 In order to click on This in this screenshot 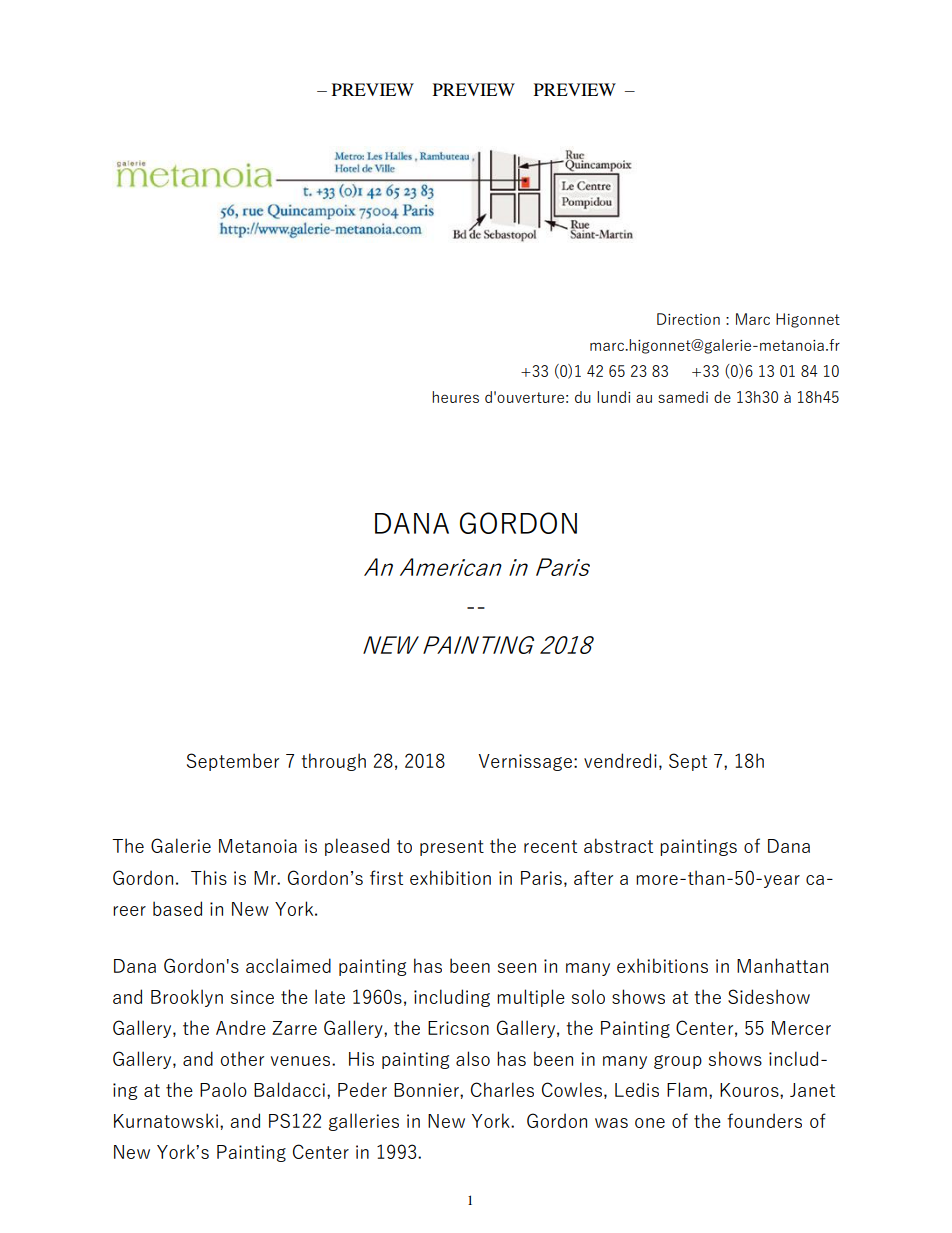, I will do `click(209, 877)`.
